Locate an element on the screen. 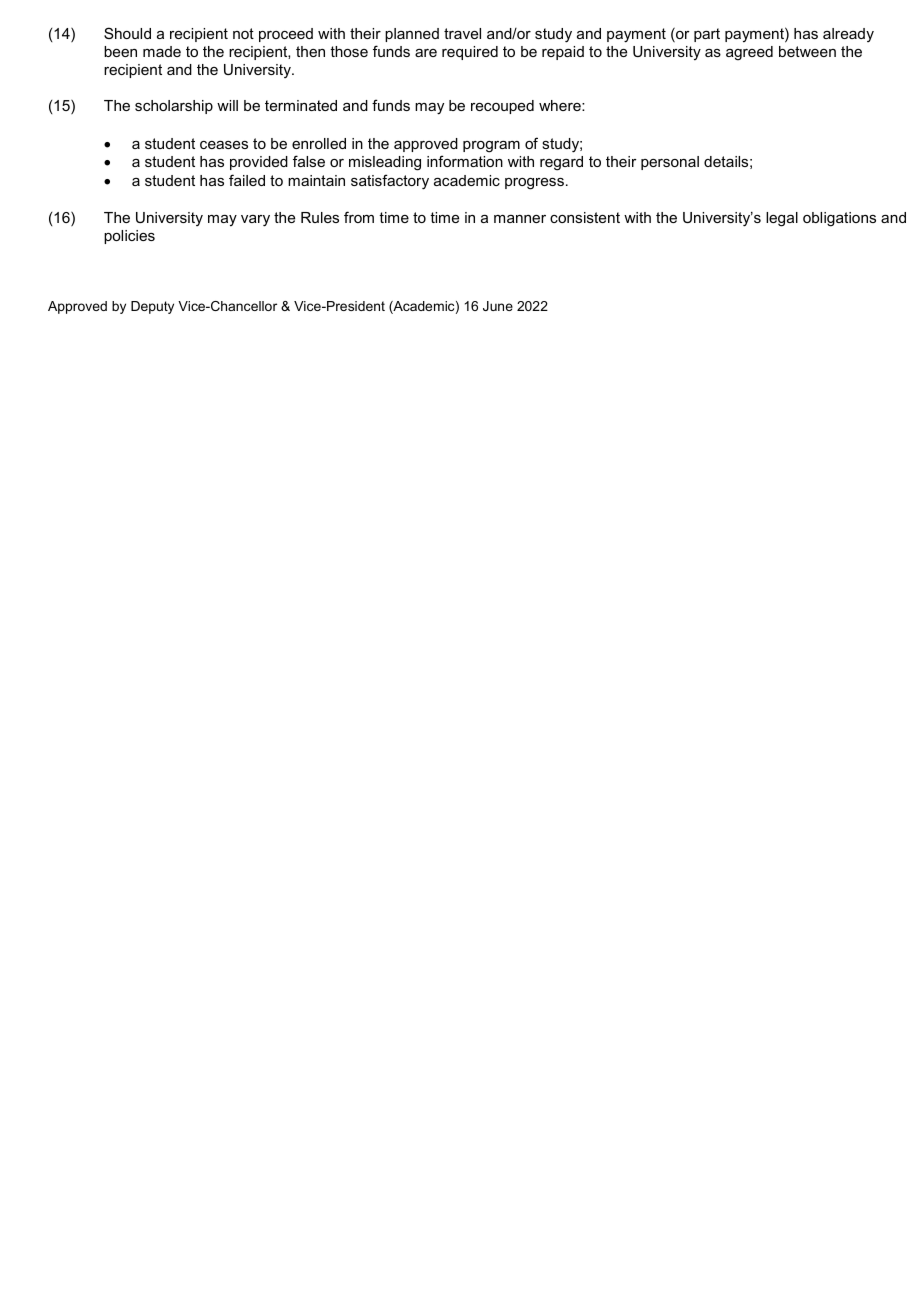 The height and width of the screenshot is (1308, 924). Deputy is located at coordinates (152, 307).
